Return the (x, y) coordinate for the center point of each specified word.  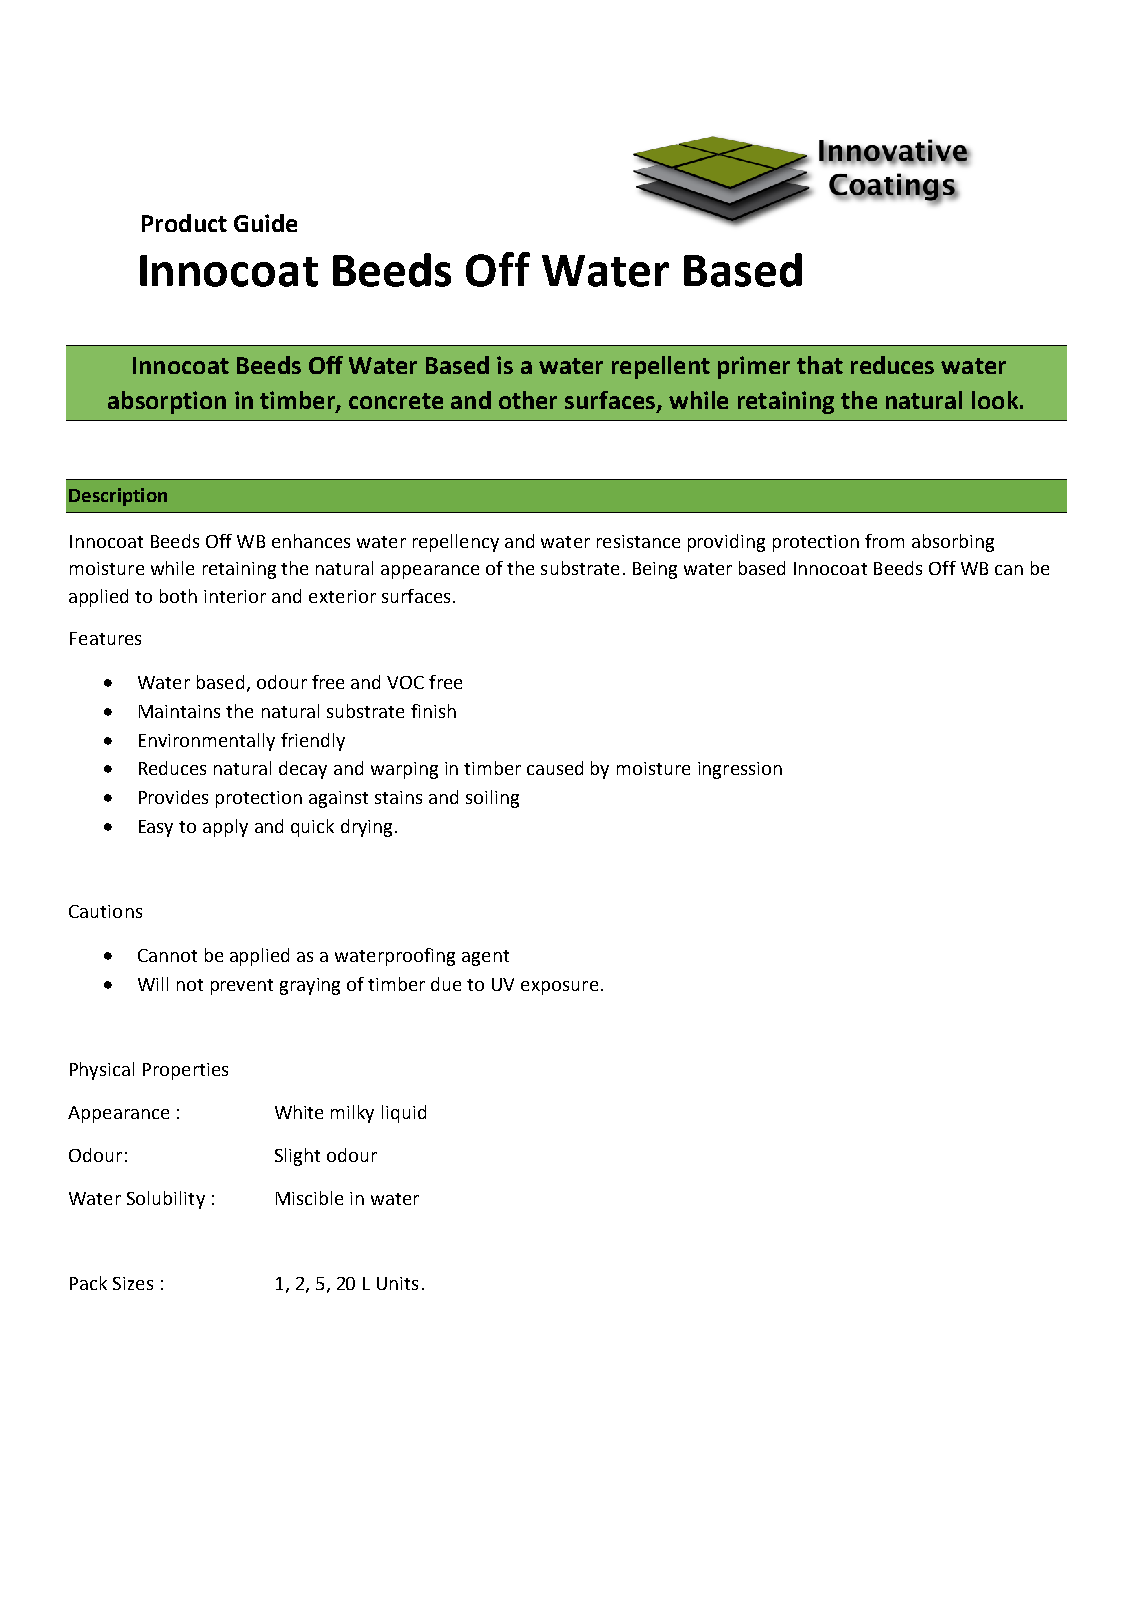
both (178, 596)
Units (397, 1283)
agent (485, 958)
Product (184, 223)
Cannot (167, 955)
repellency (456, 543)
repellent (661, 367)
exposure (559, 988)
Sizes (133, 1283)
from (884, 541)
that (820, 365)
